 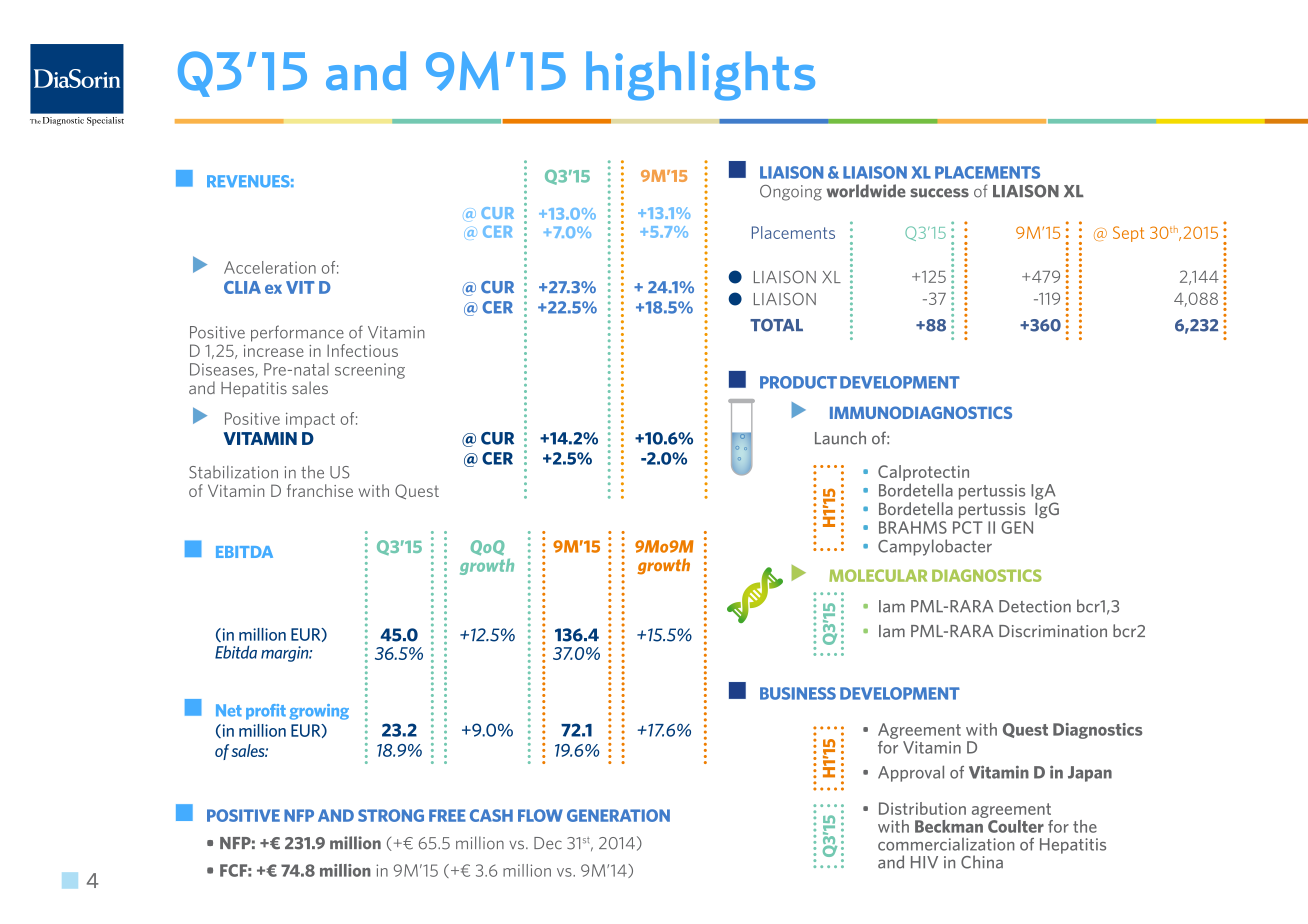 What do you see at coordinates (700, 76) in the screenshot?
I see `highlights` at bounding box center [700, 76].
